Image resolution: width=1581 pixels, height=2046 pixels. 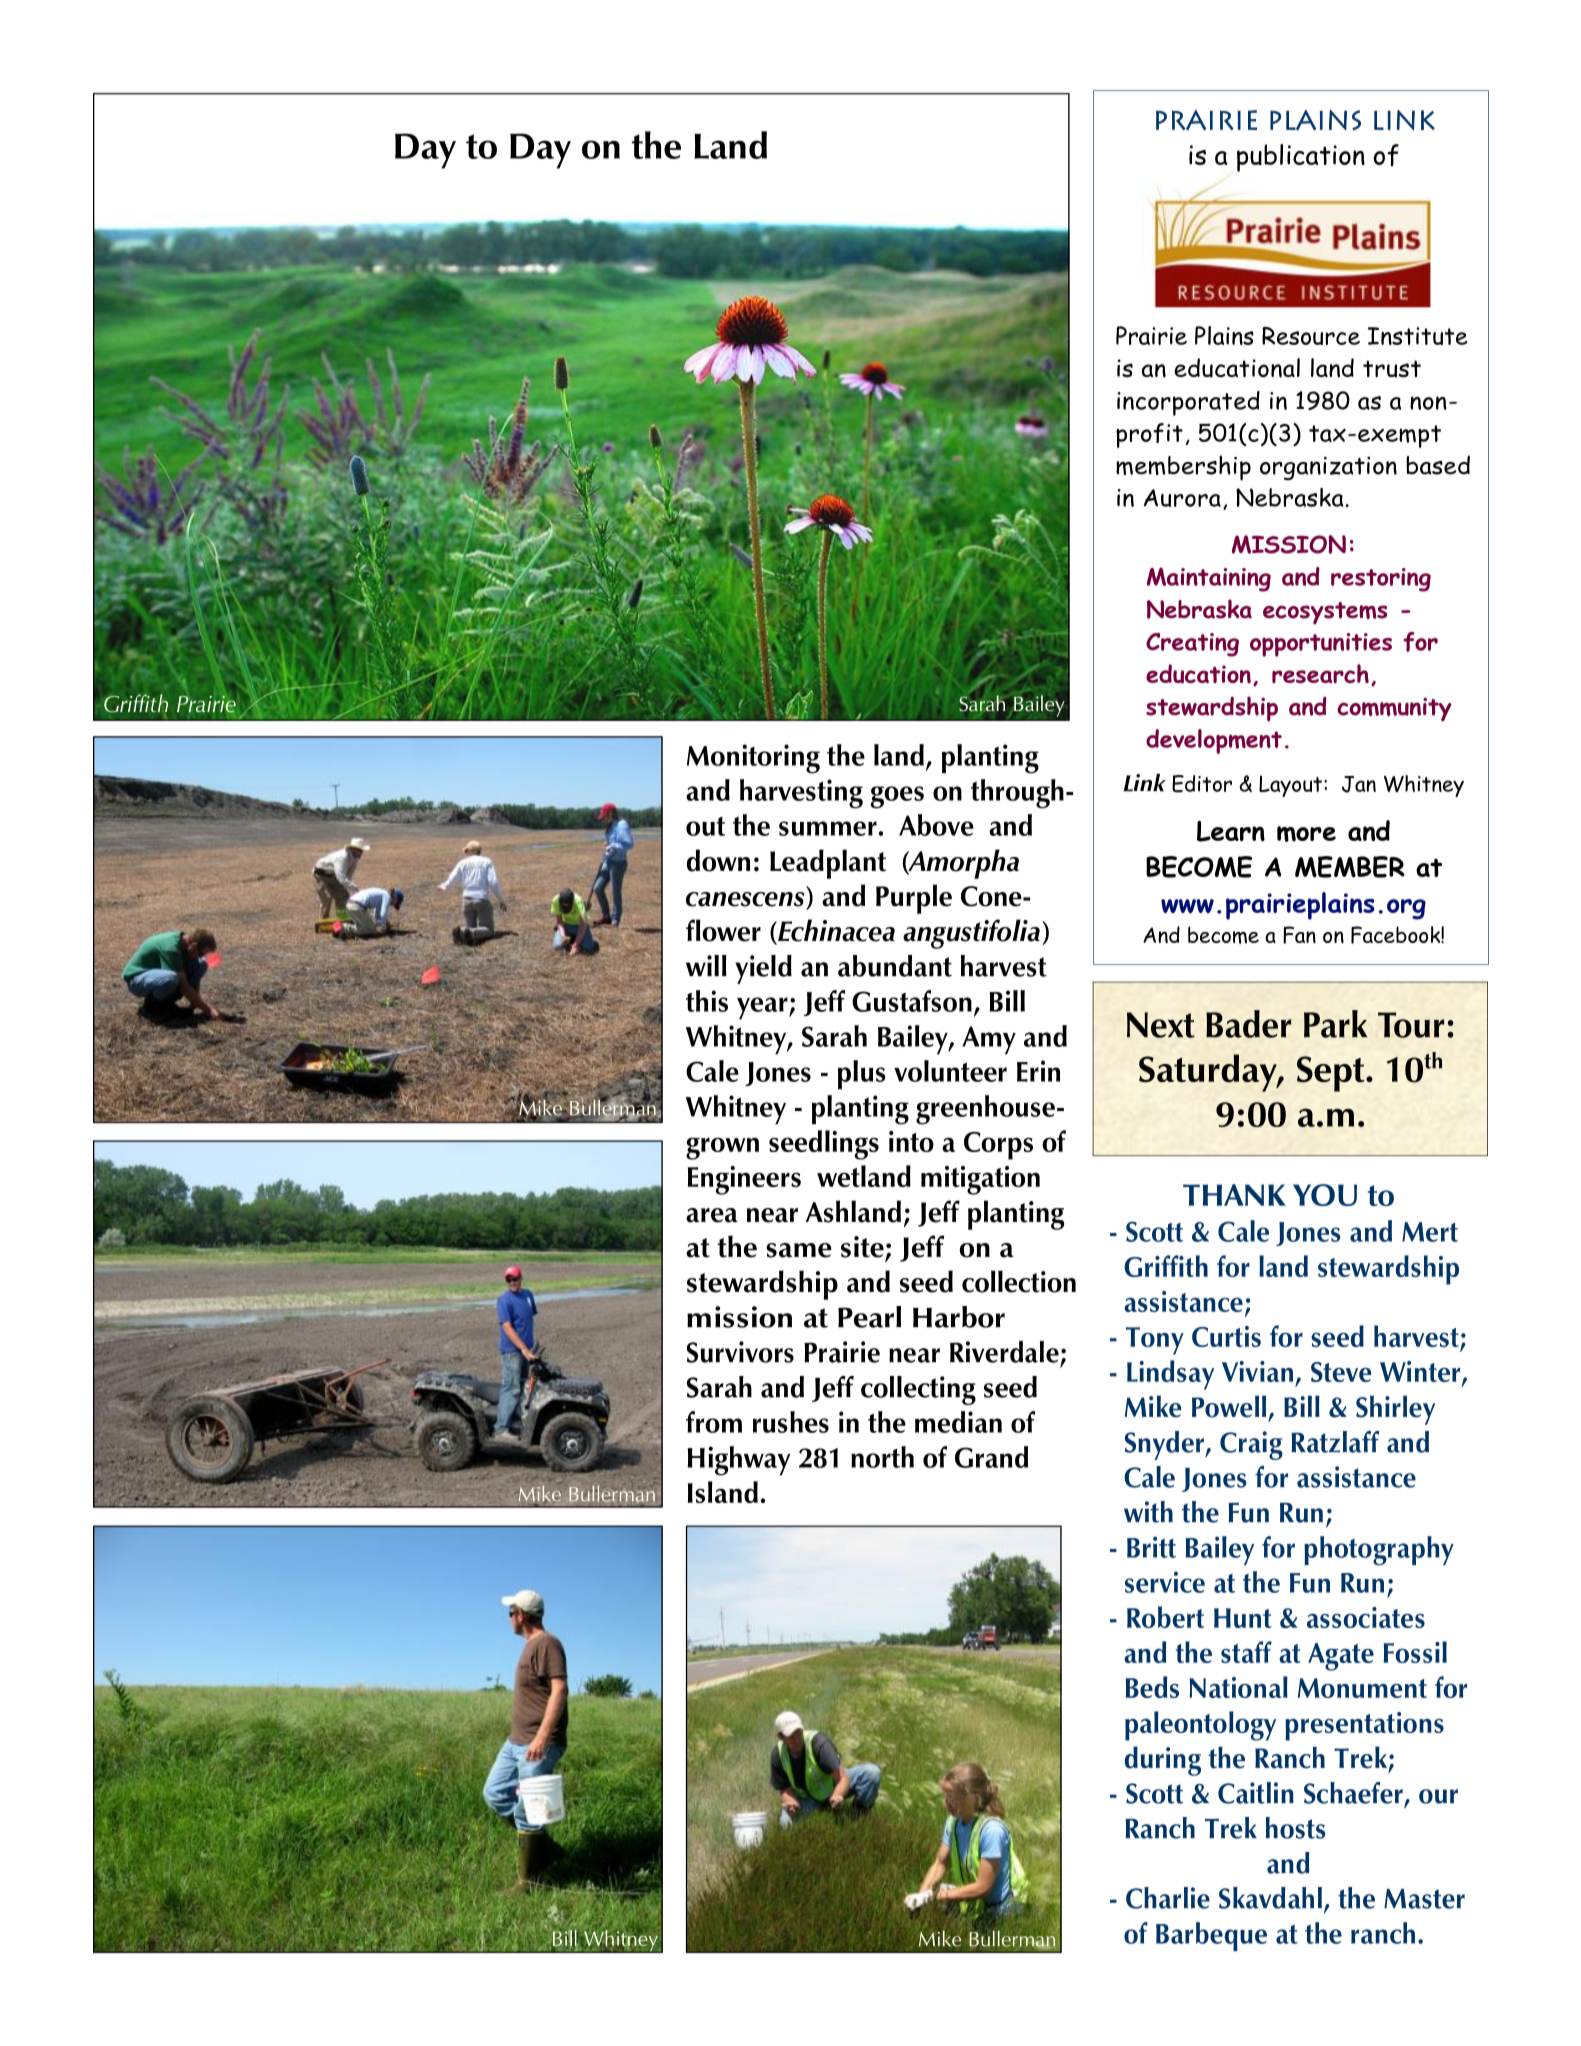 What do you see at coordinates (1335, 1024) in the page?
I see `Park` at bounding box center [1335, 1024].
